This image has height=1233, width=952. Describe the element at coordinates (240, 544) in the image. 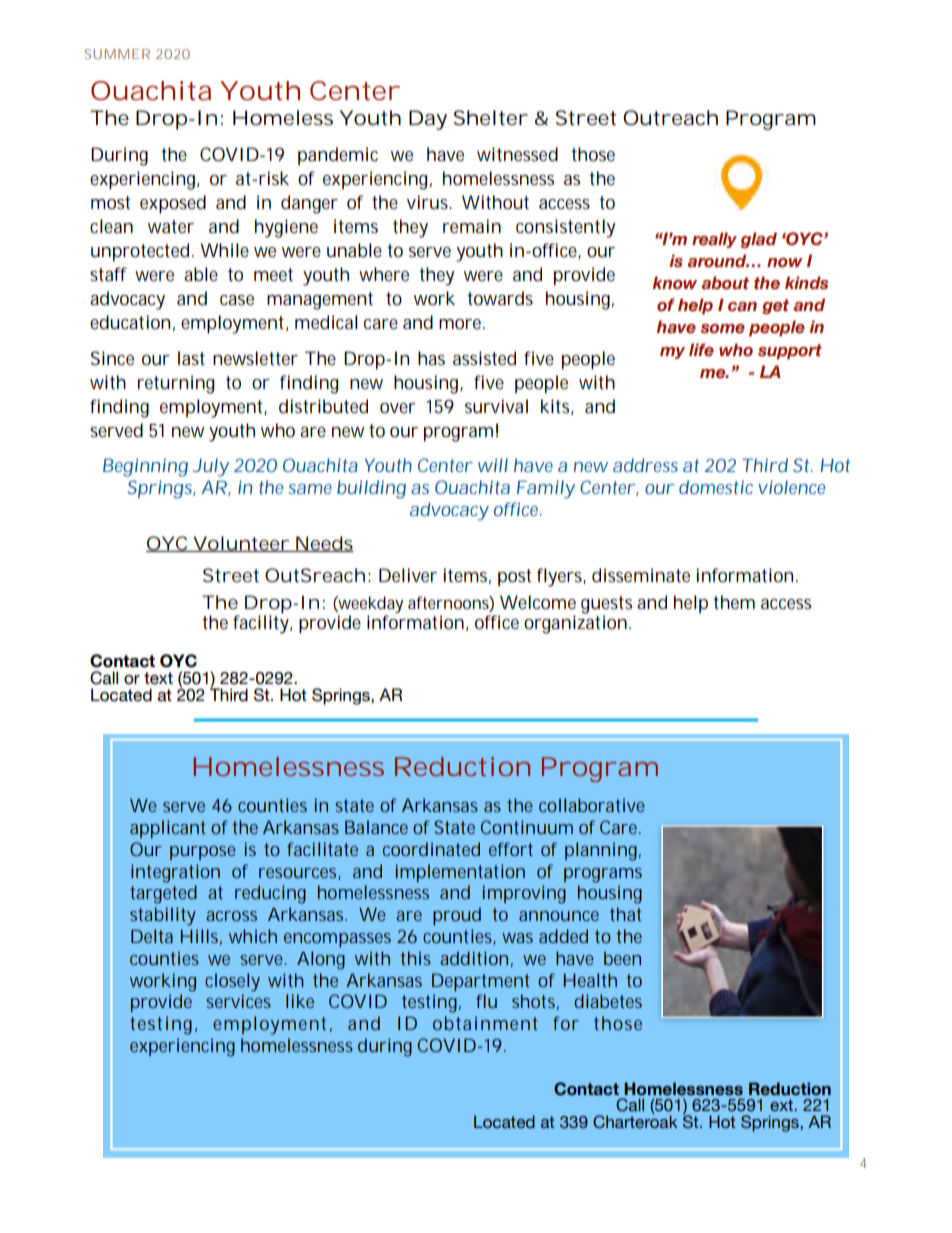

I see `Volunteer` at that location.
